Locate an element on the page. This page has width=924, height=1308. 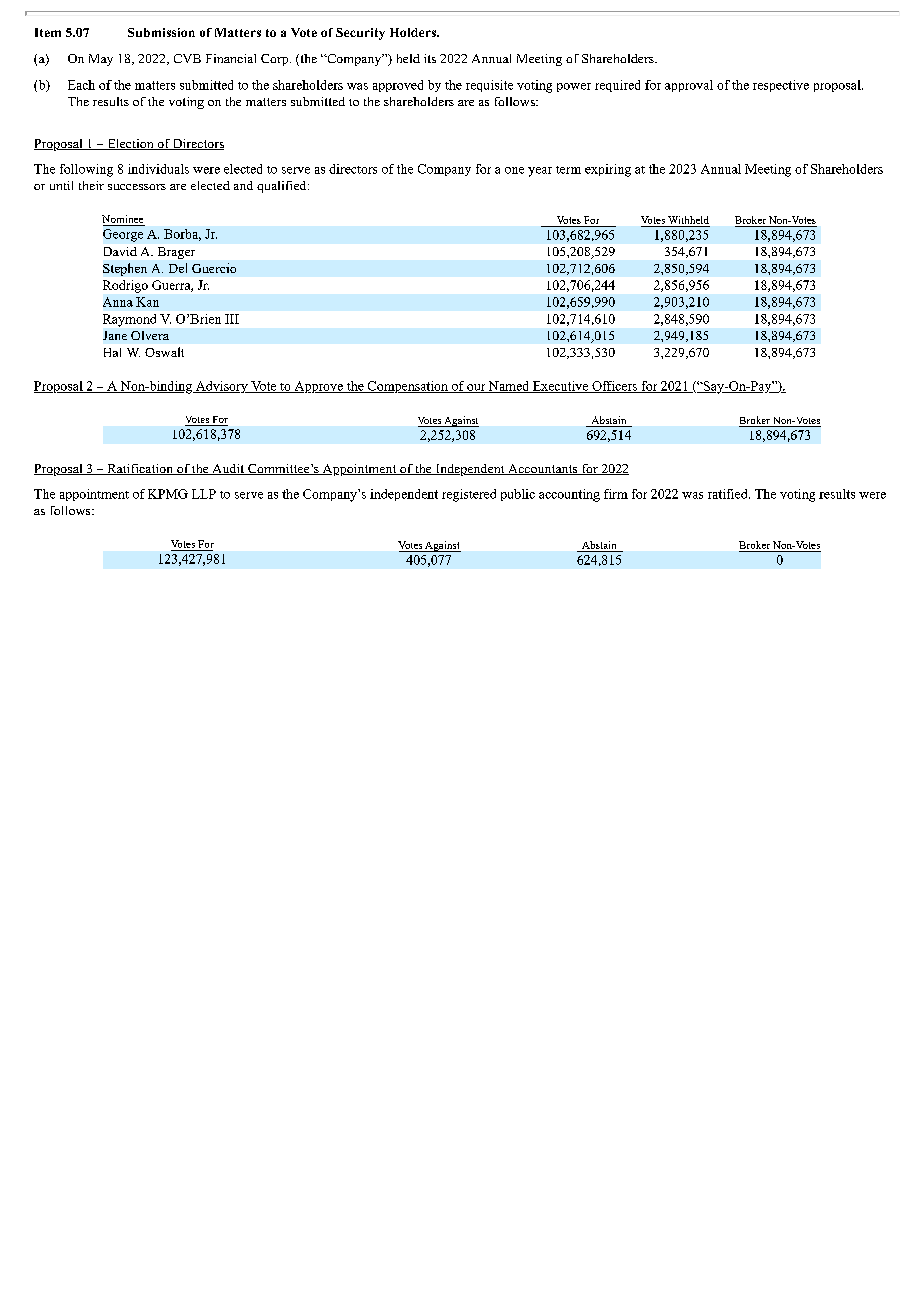
expiring is located at coordinates (608, 170).
